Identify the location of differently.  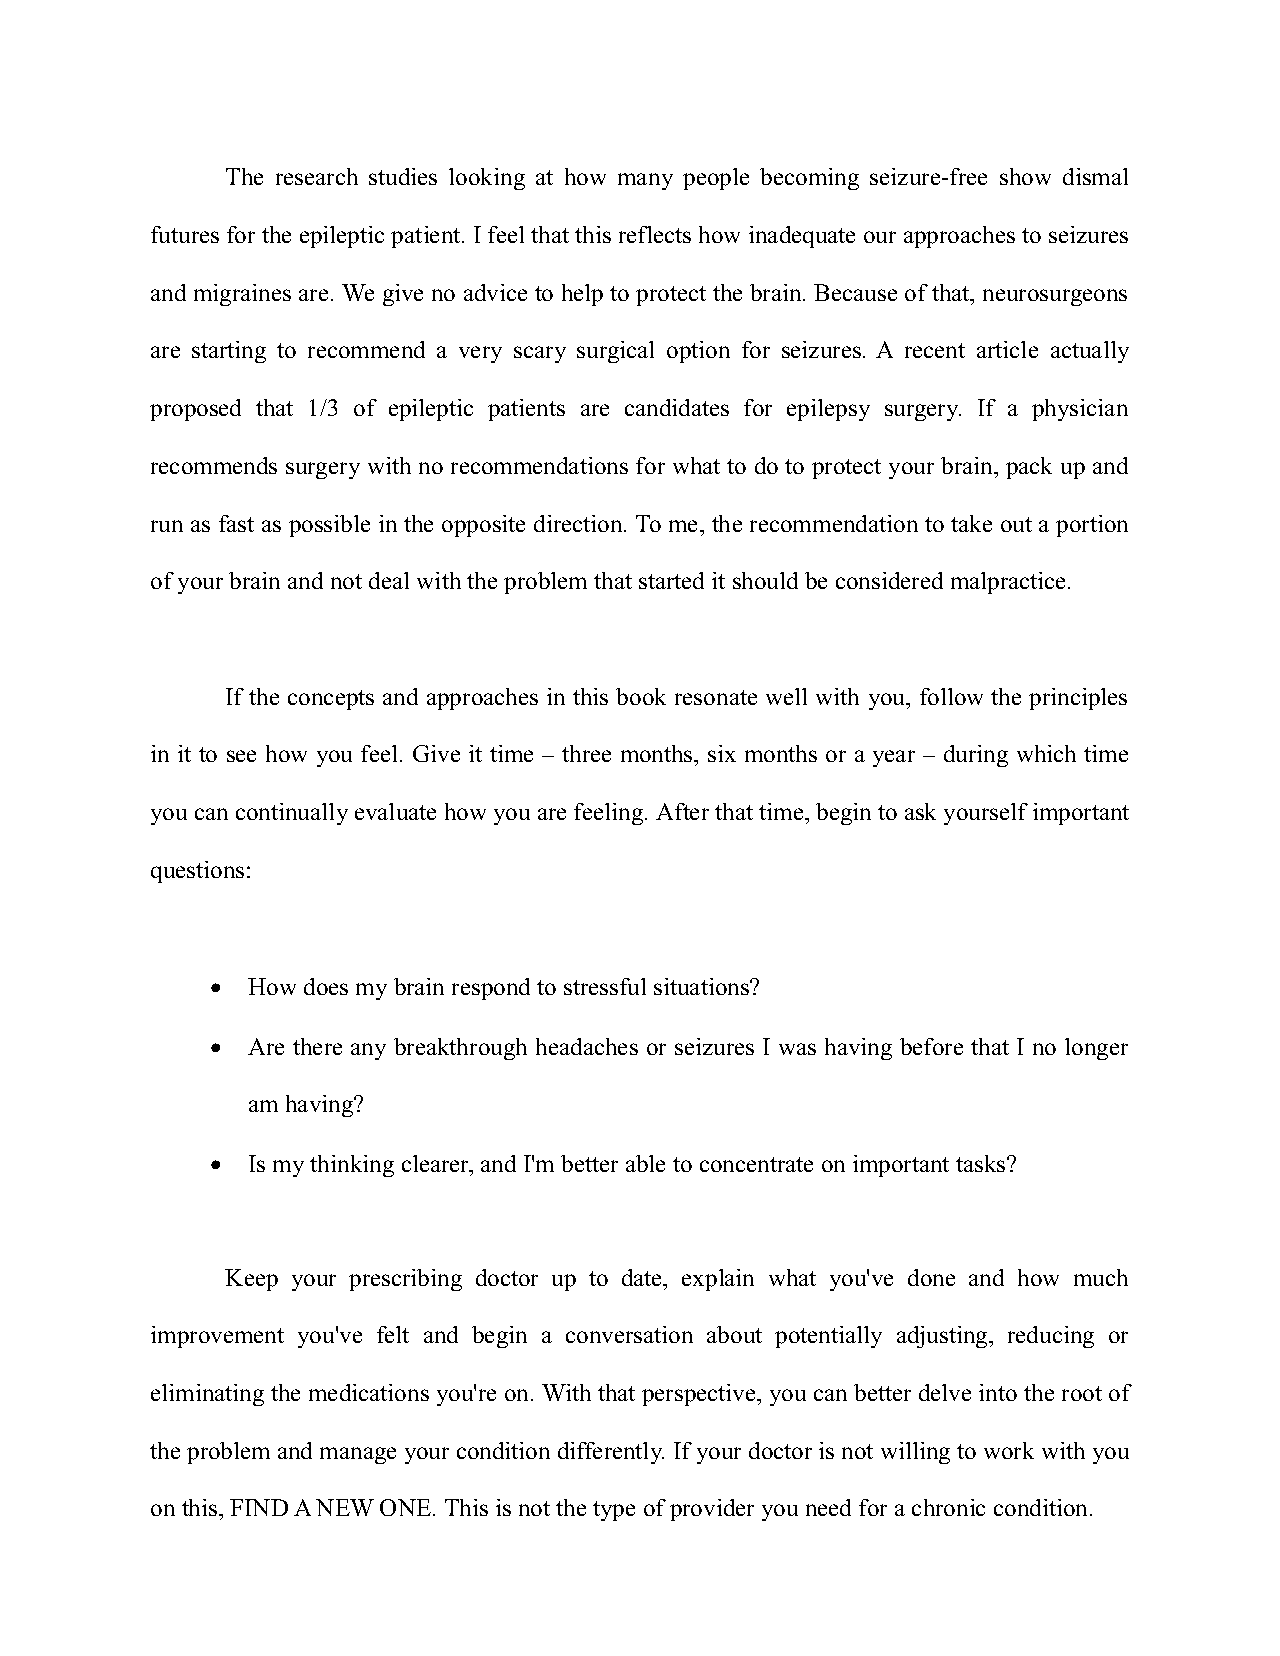
(611, 1453).
